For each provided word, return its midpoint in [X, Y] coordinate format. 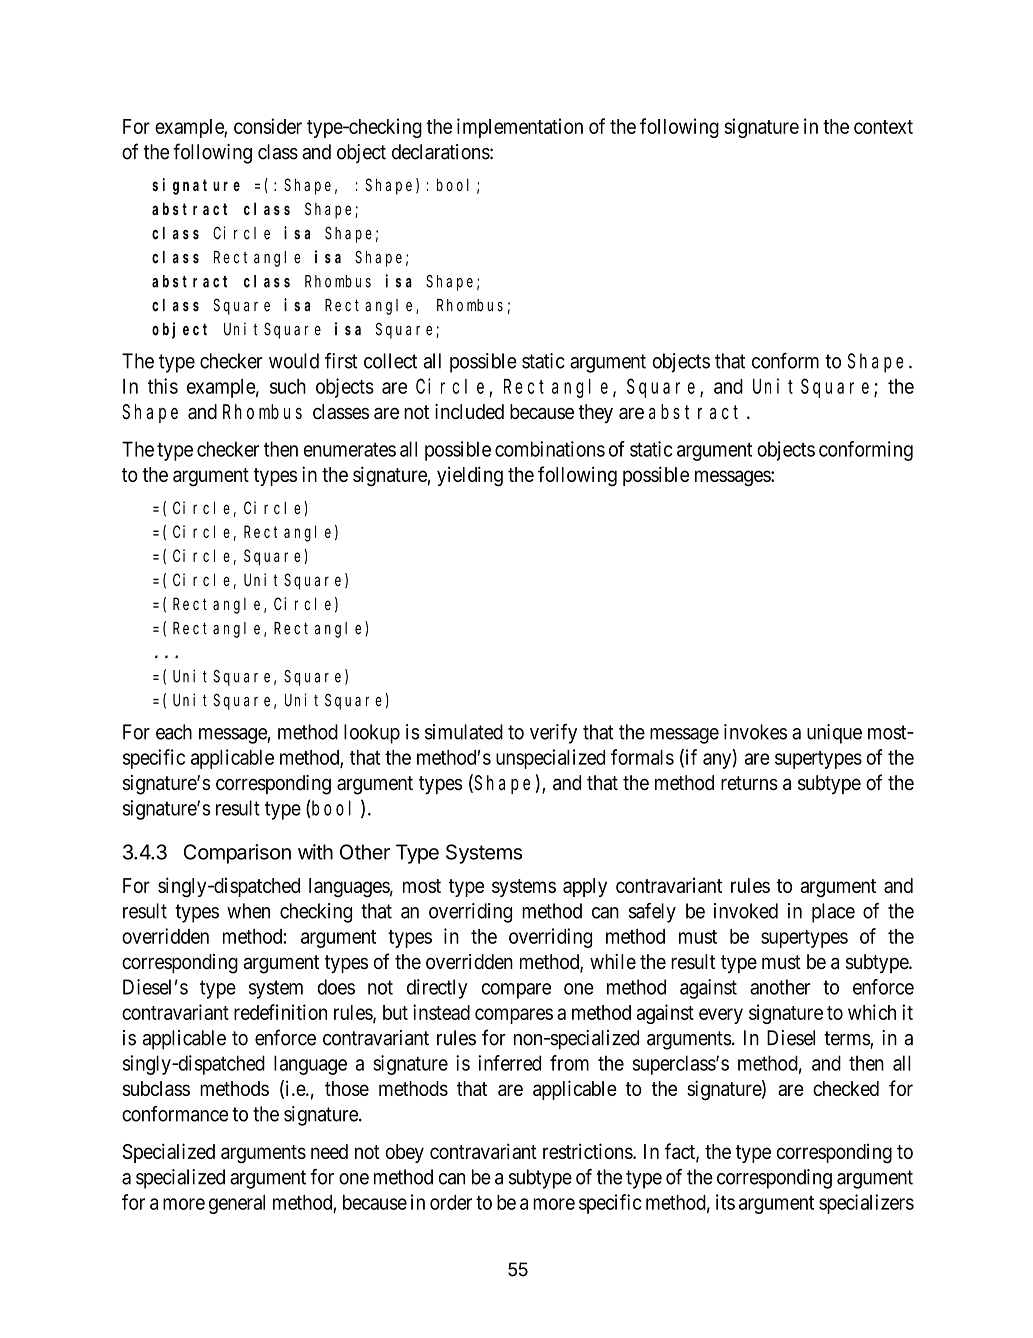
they [595, 413]
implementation [520, 128]
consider [268, 126]
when [248, 911]
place [833, 913]
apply [585, 887]
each [174, 732]
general [237, 1204]
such [288, 386]
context [883, 127]
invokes [755, 732]
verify [553, 734]
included [469, 412]
